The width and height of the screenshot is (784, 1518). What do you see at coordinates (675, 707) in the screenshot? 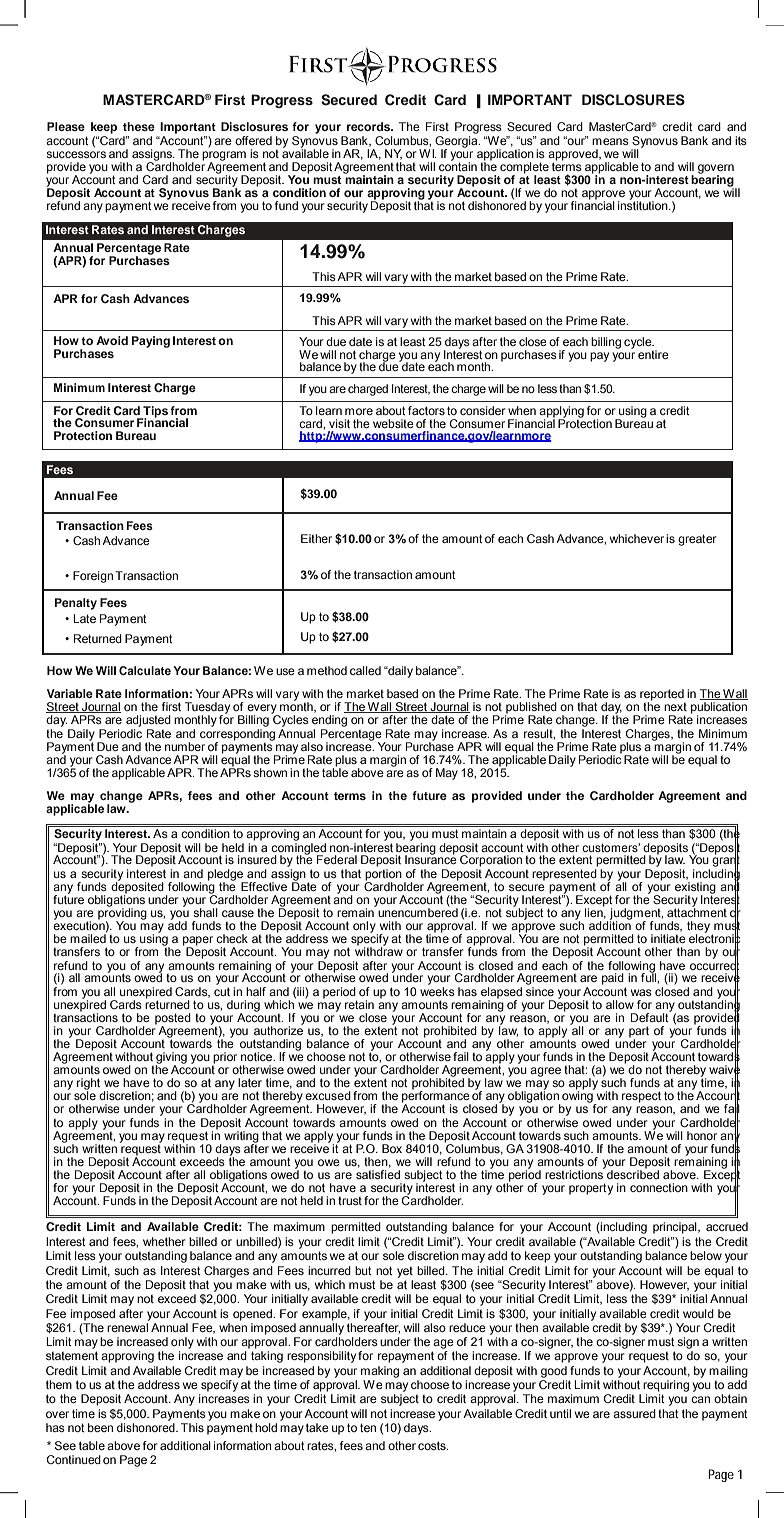
I see `next` at bounding box center [675, 707].
